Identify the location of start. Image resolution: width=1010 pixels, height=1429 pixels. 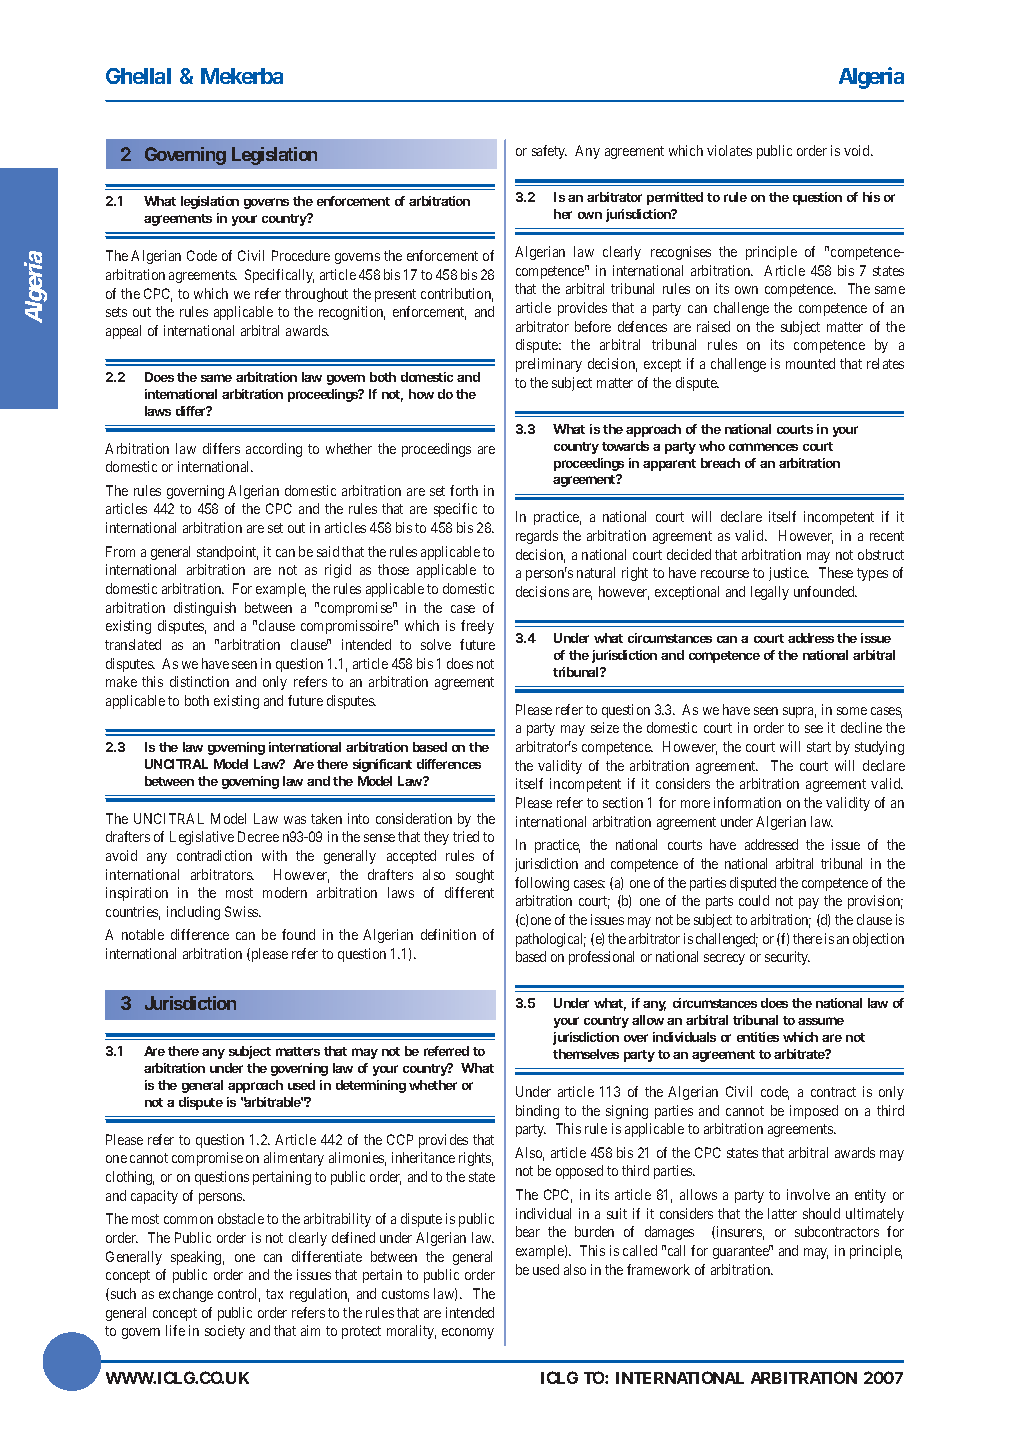
(819, 747).
